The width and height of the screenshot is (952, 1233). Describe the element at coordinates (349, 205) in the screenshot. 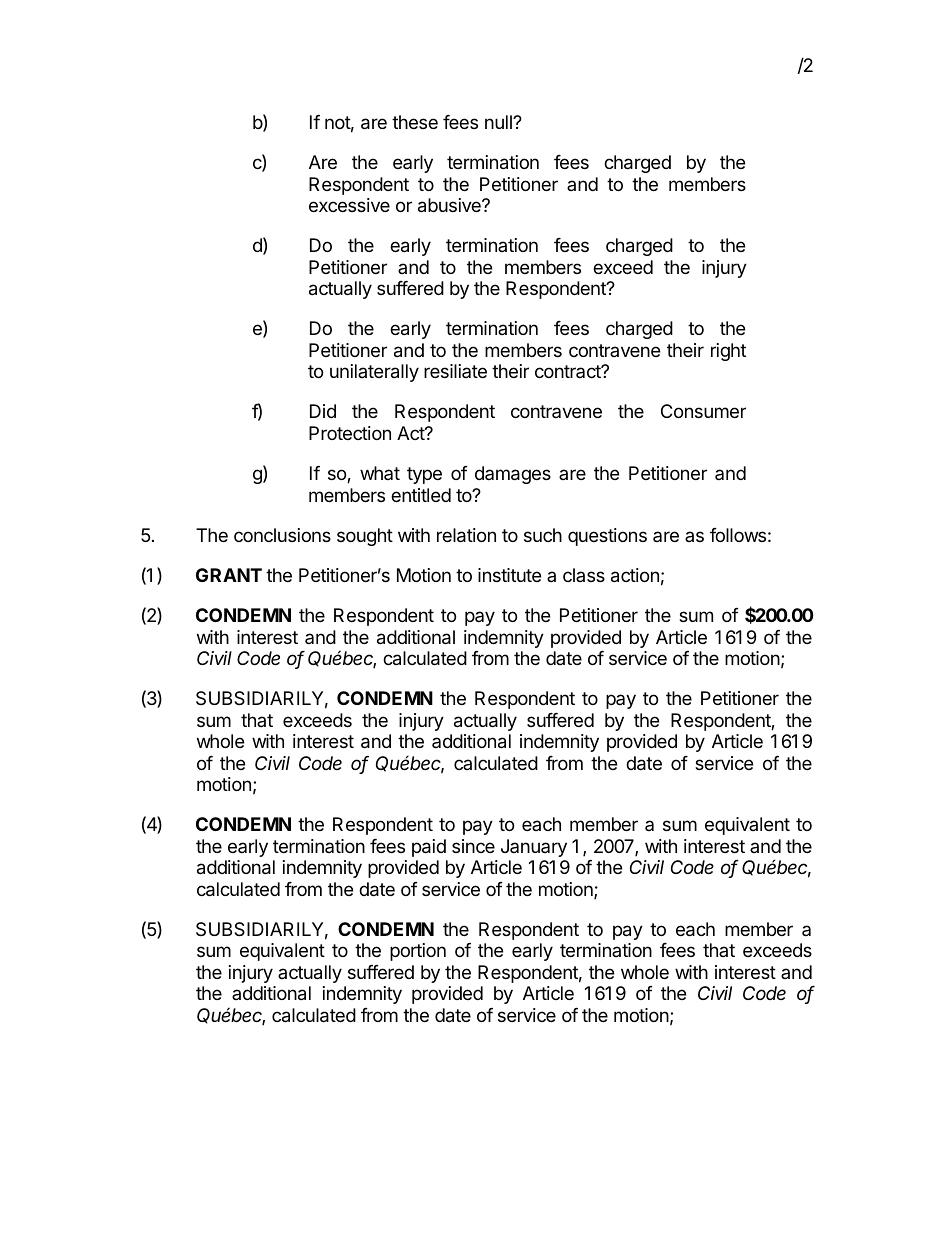

I see `excessive` at that location.
